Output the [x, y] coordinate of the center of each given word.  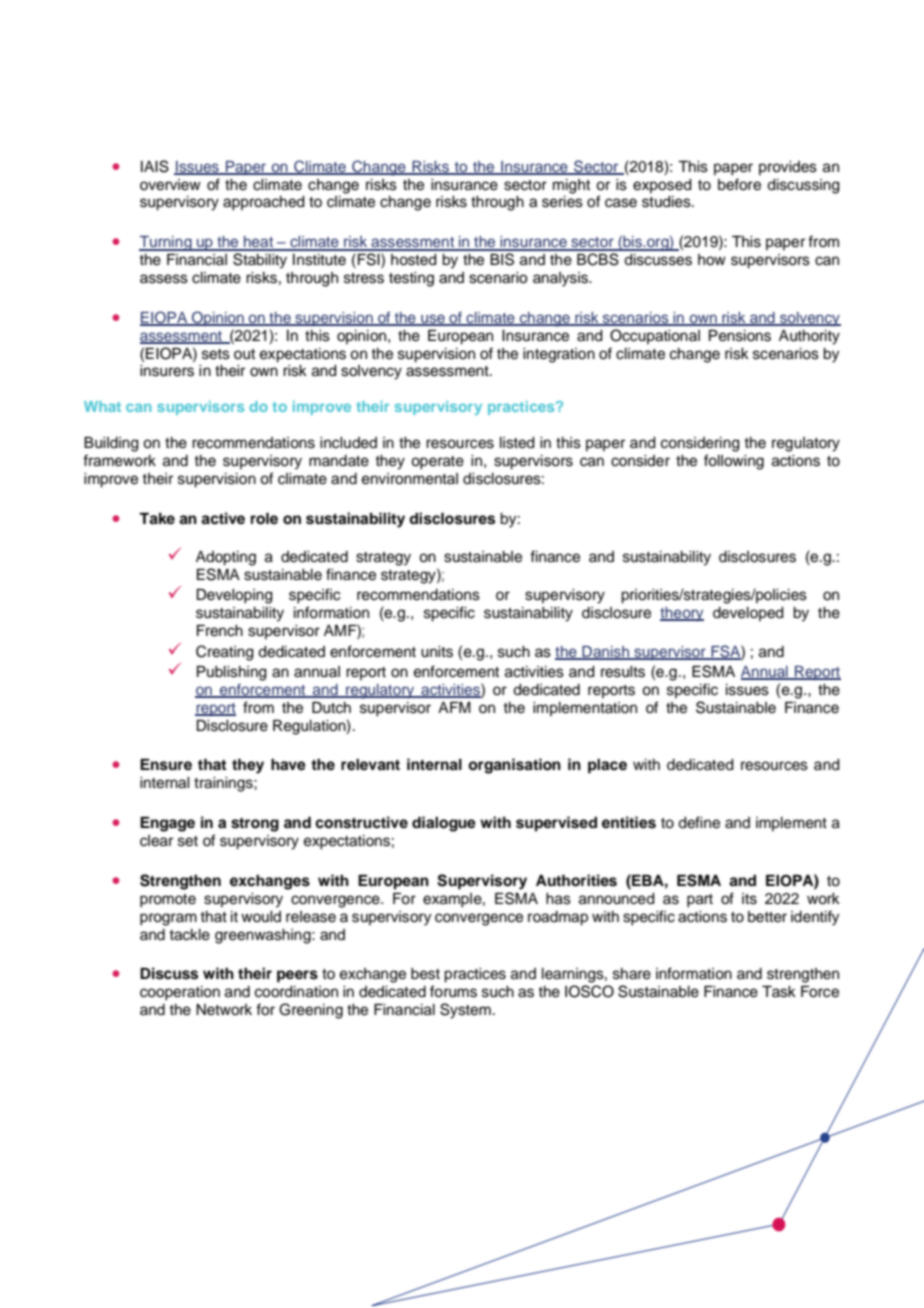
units [437, 652]
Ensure [166, 765]
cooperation [180, 993]
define [699, 822]
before [739, 184]
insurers [167, 371]
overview [170, 185]
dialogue [444, 824]
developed [748, 614]
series [562, 202]
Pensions [740, 336]
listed [517, 443]
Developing [235, 596]
